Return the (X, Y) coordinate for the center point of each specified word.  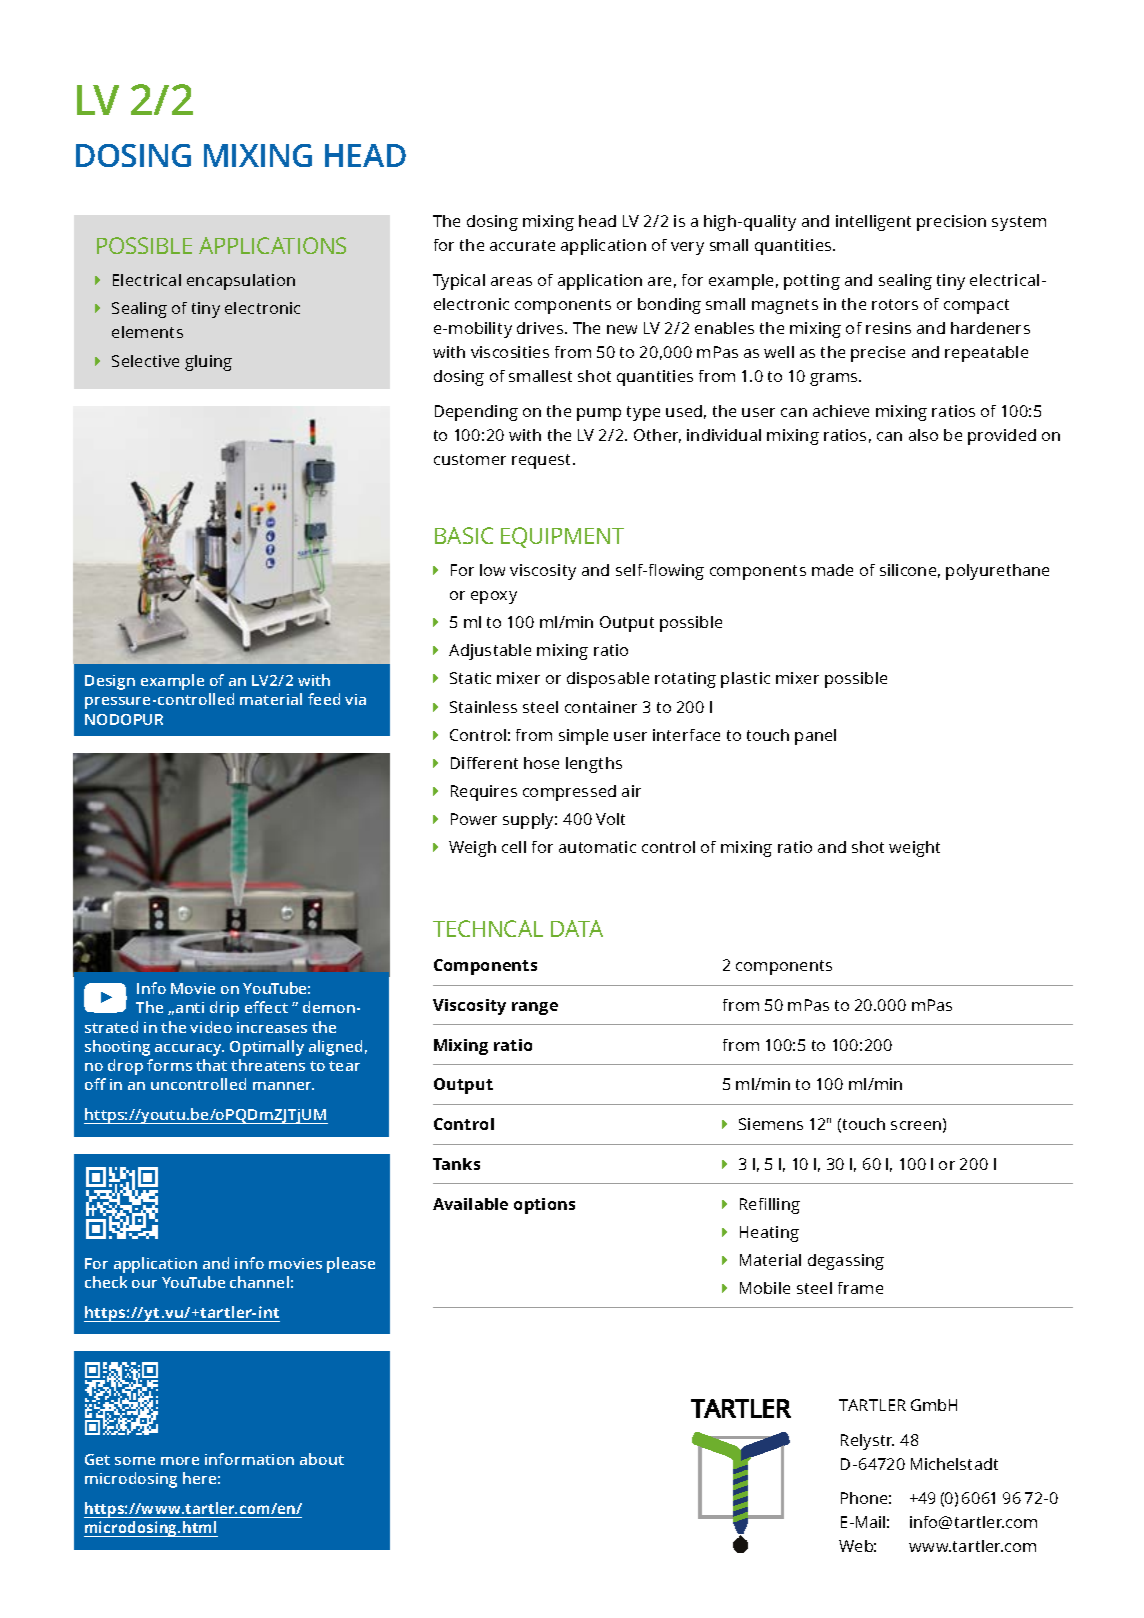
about (322, 1459)
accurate (522, 245)
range (535, 1008)
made (832, 570)
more (180, 1461)
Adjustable (490, 652)
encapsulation (241, 282)
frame (860, 1288)
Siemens (771, 1124)
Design (110, 682)
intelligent (873, 223)
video (211, 1027)
